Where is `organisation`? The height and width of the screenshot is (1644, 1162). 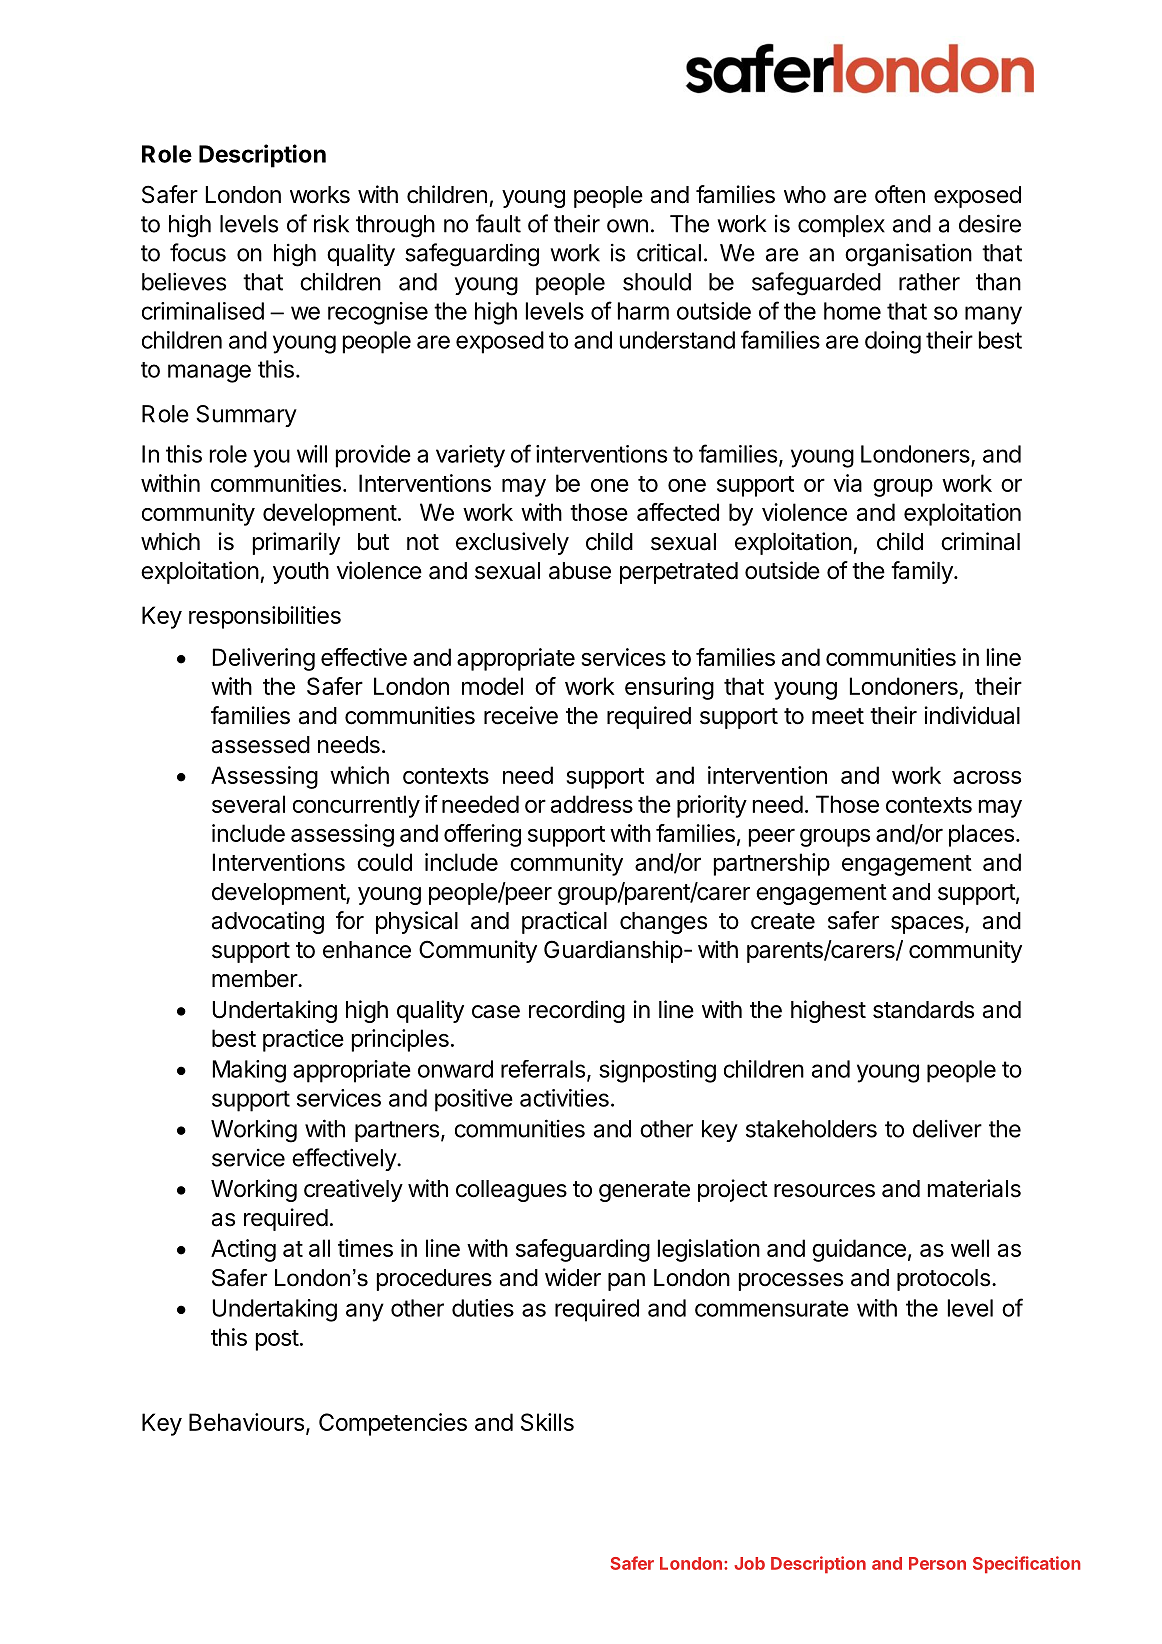 organisation is located at coordinates (908, 255).
